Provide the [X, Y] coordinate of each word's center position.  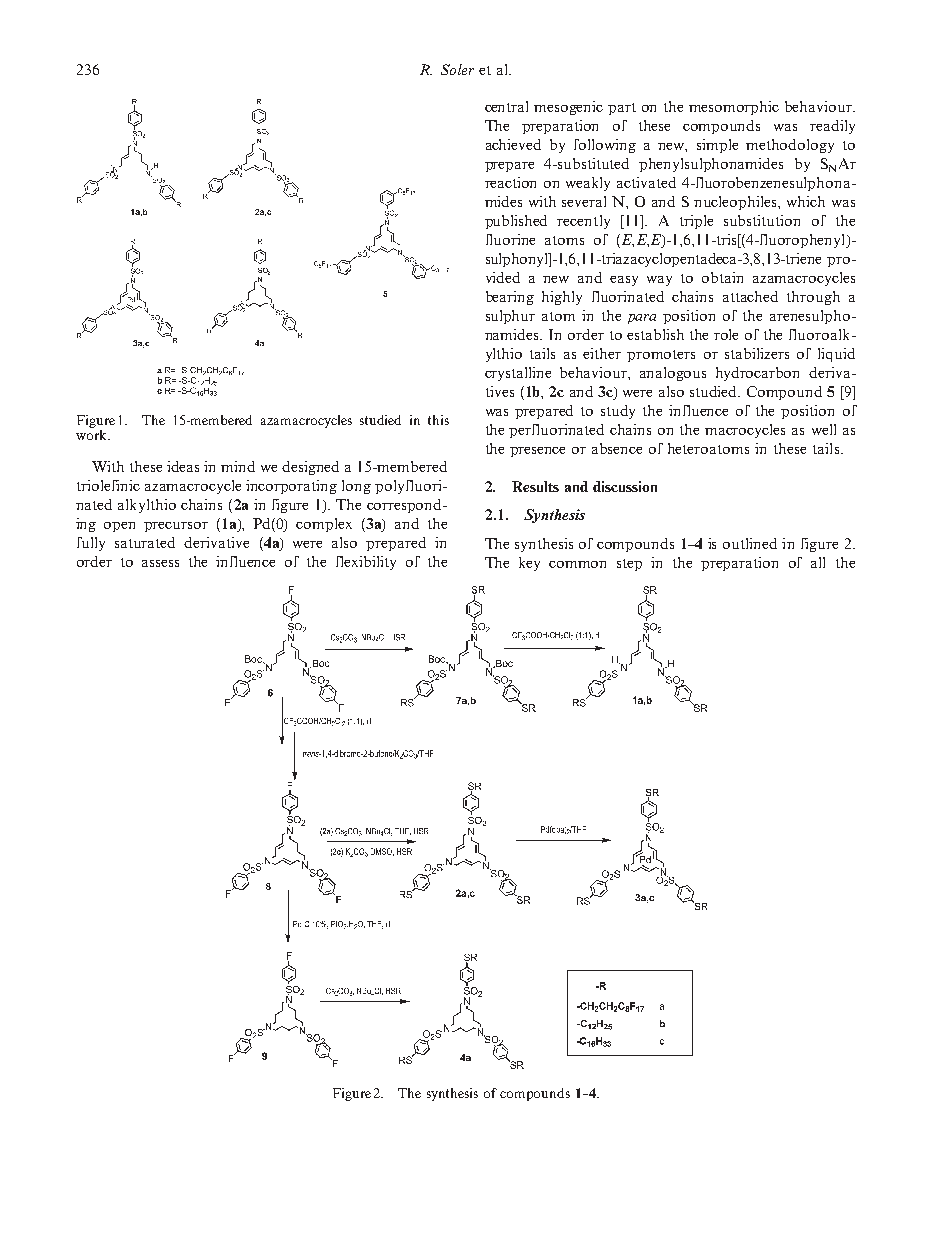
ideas [183, 466]
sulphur [510, 317]
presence [537, 452]
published [516, 222]
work [92, 435]
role [726, 334]
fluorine [510, 239]
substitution [762, 220]
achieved [513, 144]
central [506, 106]
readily [832, 127]
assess [160, 563]
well [824, 429]
